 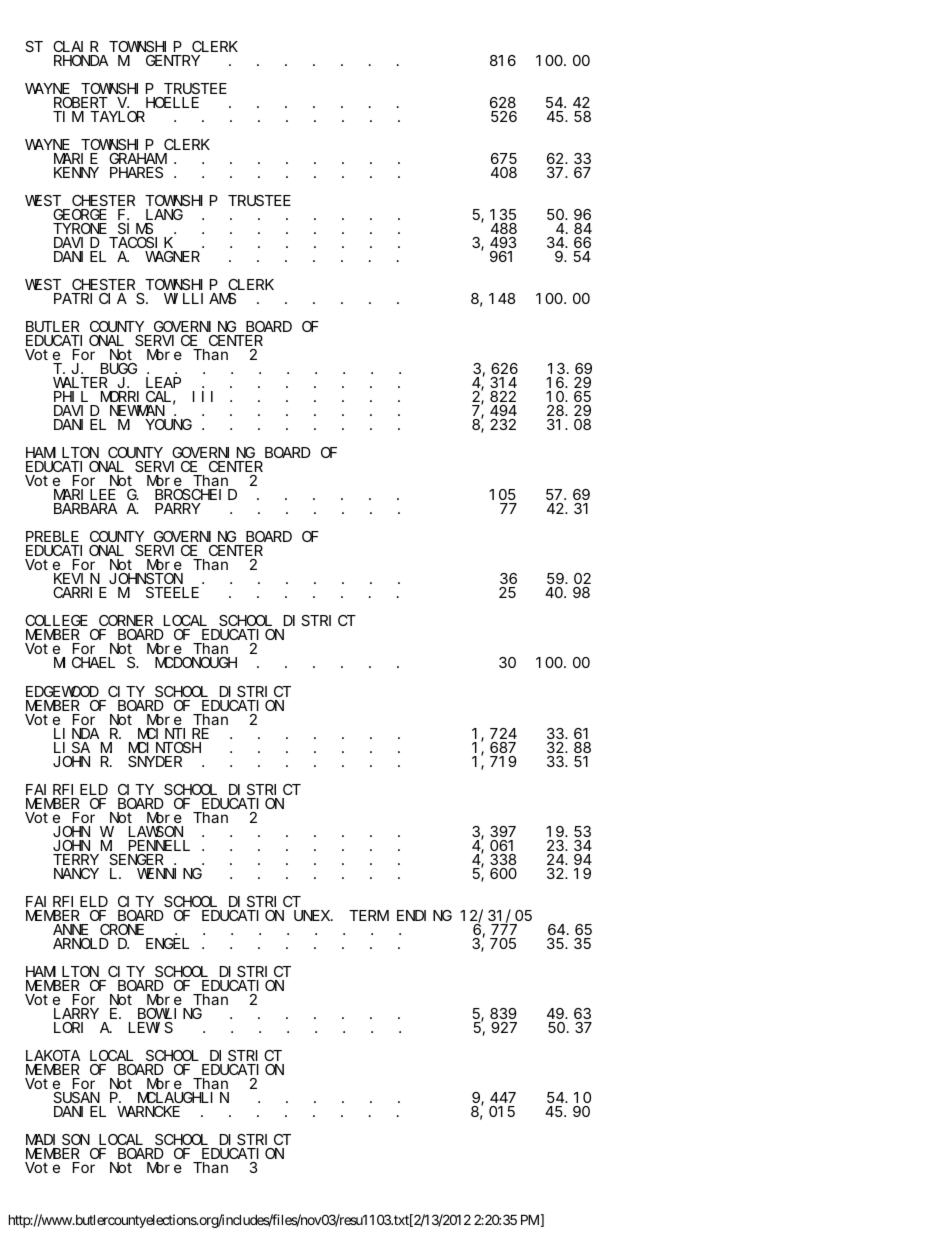 What do you see at coordinates (151, 1027) in the screenshot?
I see `LEWIS` at bounding box center [151, 1027].
